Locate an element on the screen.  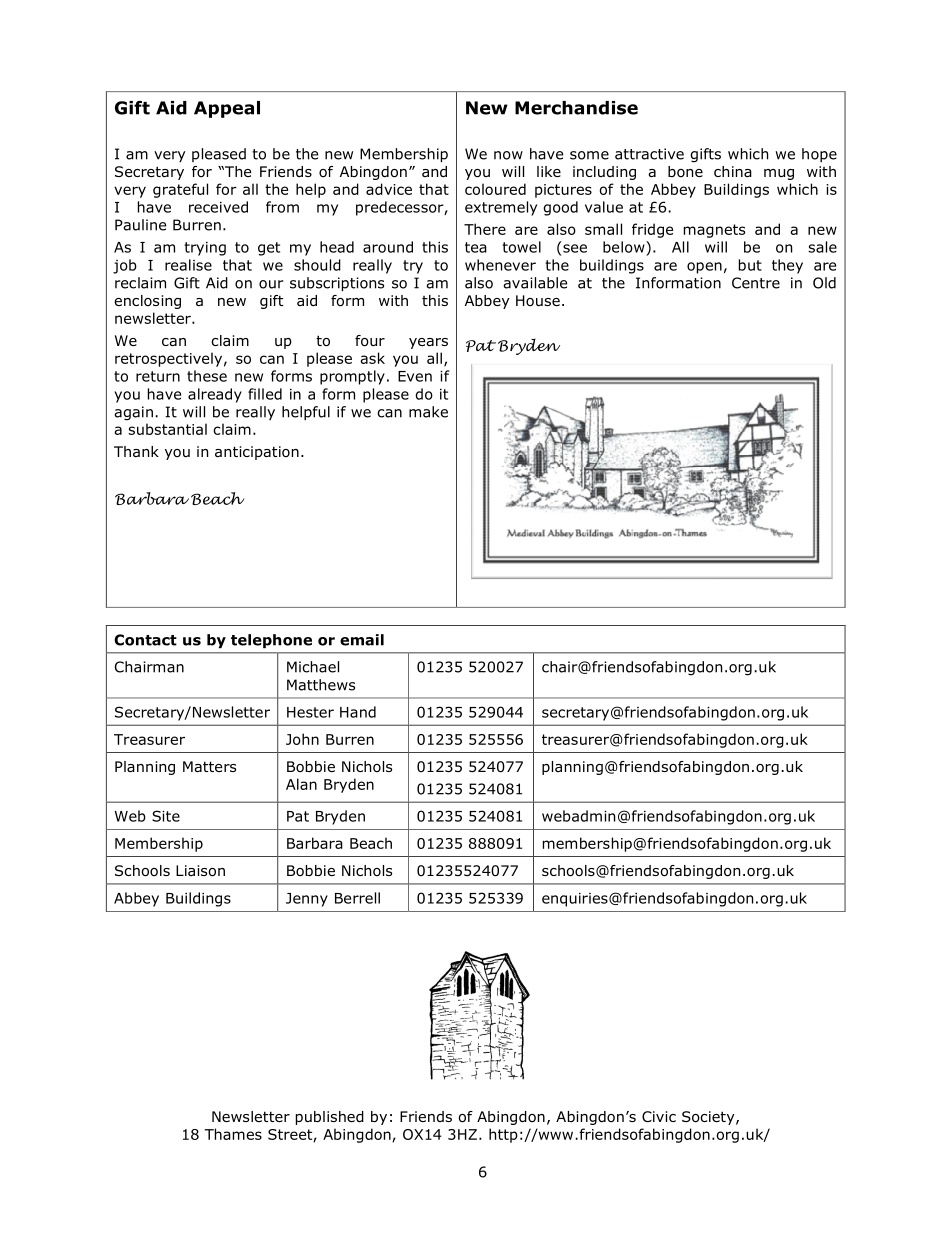
Appeal is located at coordinates (227, 109).
